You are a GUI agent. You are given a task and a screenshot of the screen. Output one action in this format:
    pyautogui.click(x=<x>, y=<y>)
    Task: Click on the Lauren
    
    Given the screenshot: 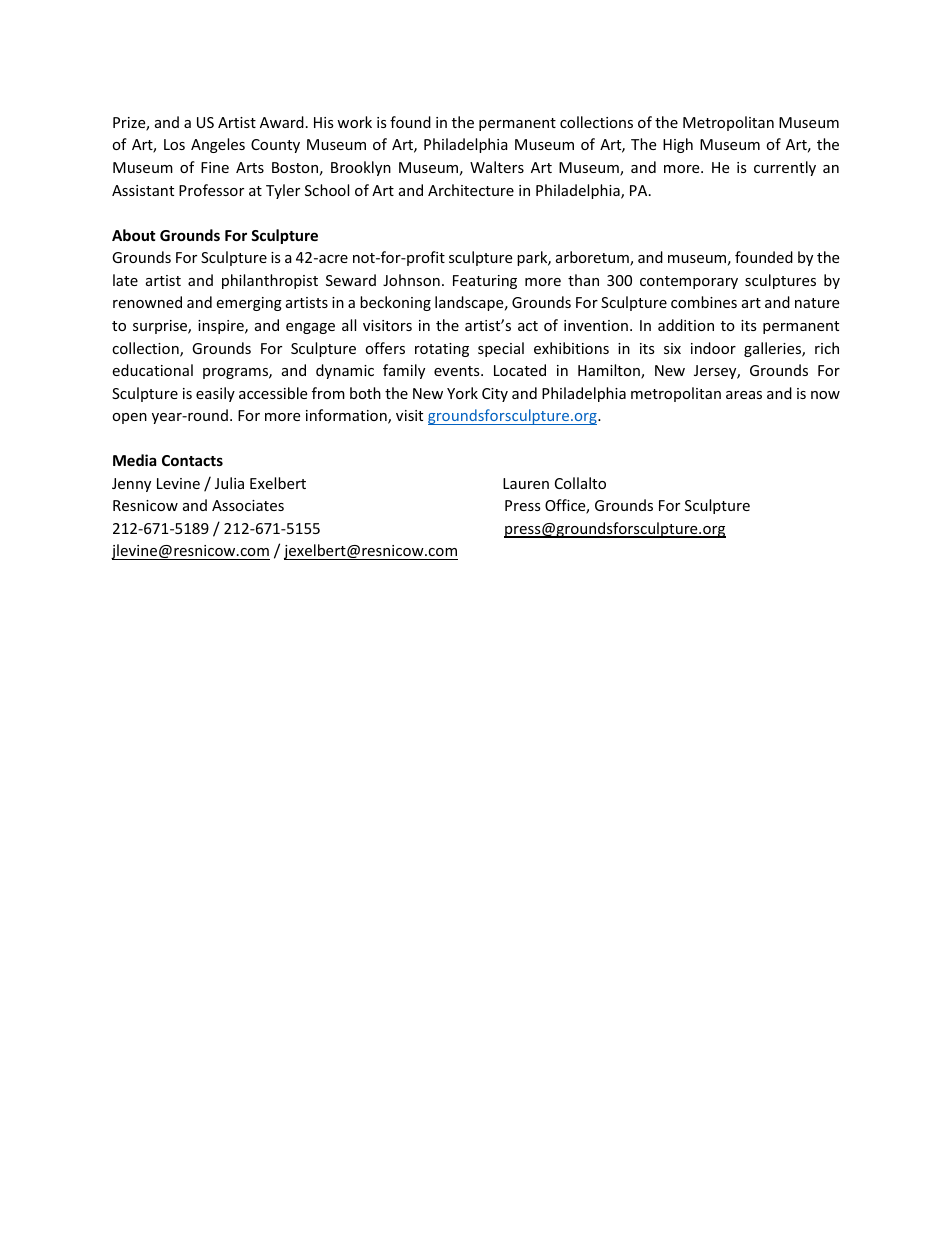 What is the action you would take?
    pyautogui.click(x=526, y=483)
